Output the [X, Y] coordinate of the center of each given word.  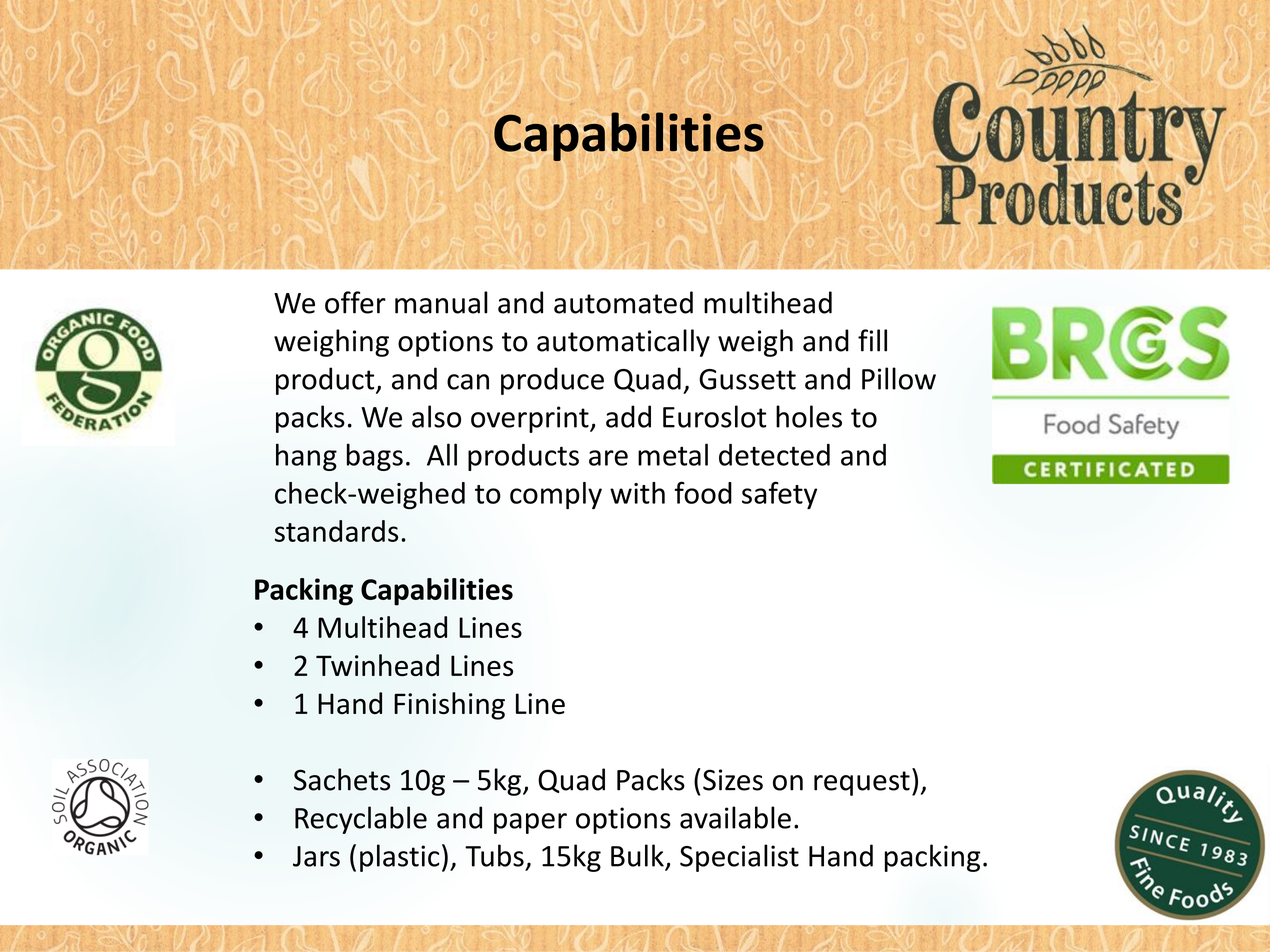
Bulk [637, 855]
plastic [399, 858]
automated [623, 302]
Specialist [739, 858]
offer [355, 302]
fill [872, 340]
